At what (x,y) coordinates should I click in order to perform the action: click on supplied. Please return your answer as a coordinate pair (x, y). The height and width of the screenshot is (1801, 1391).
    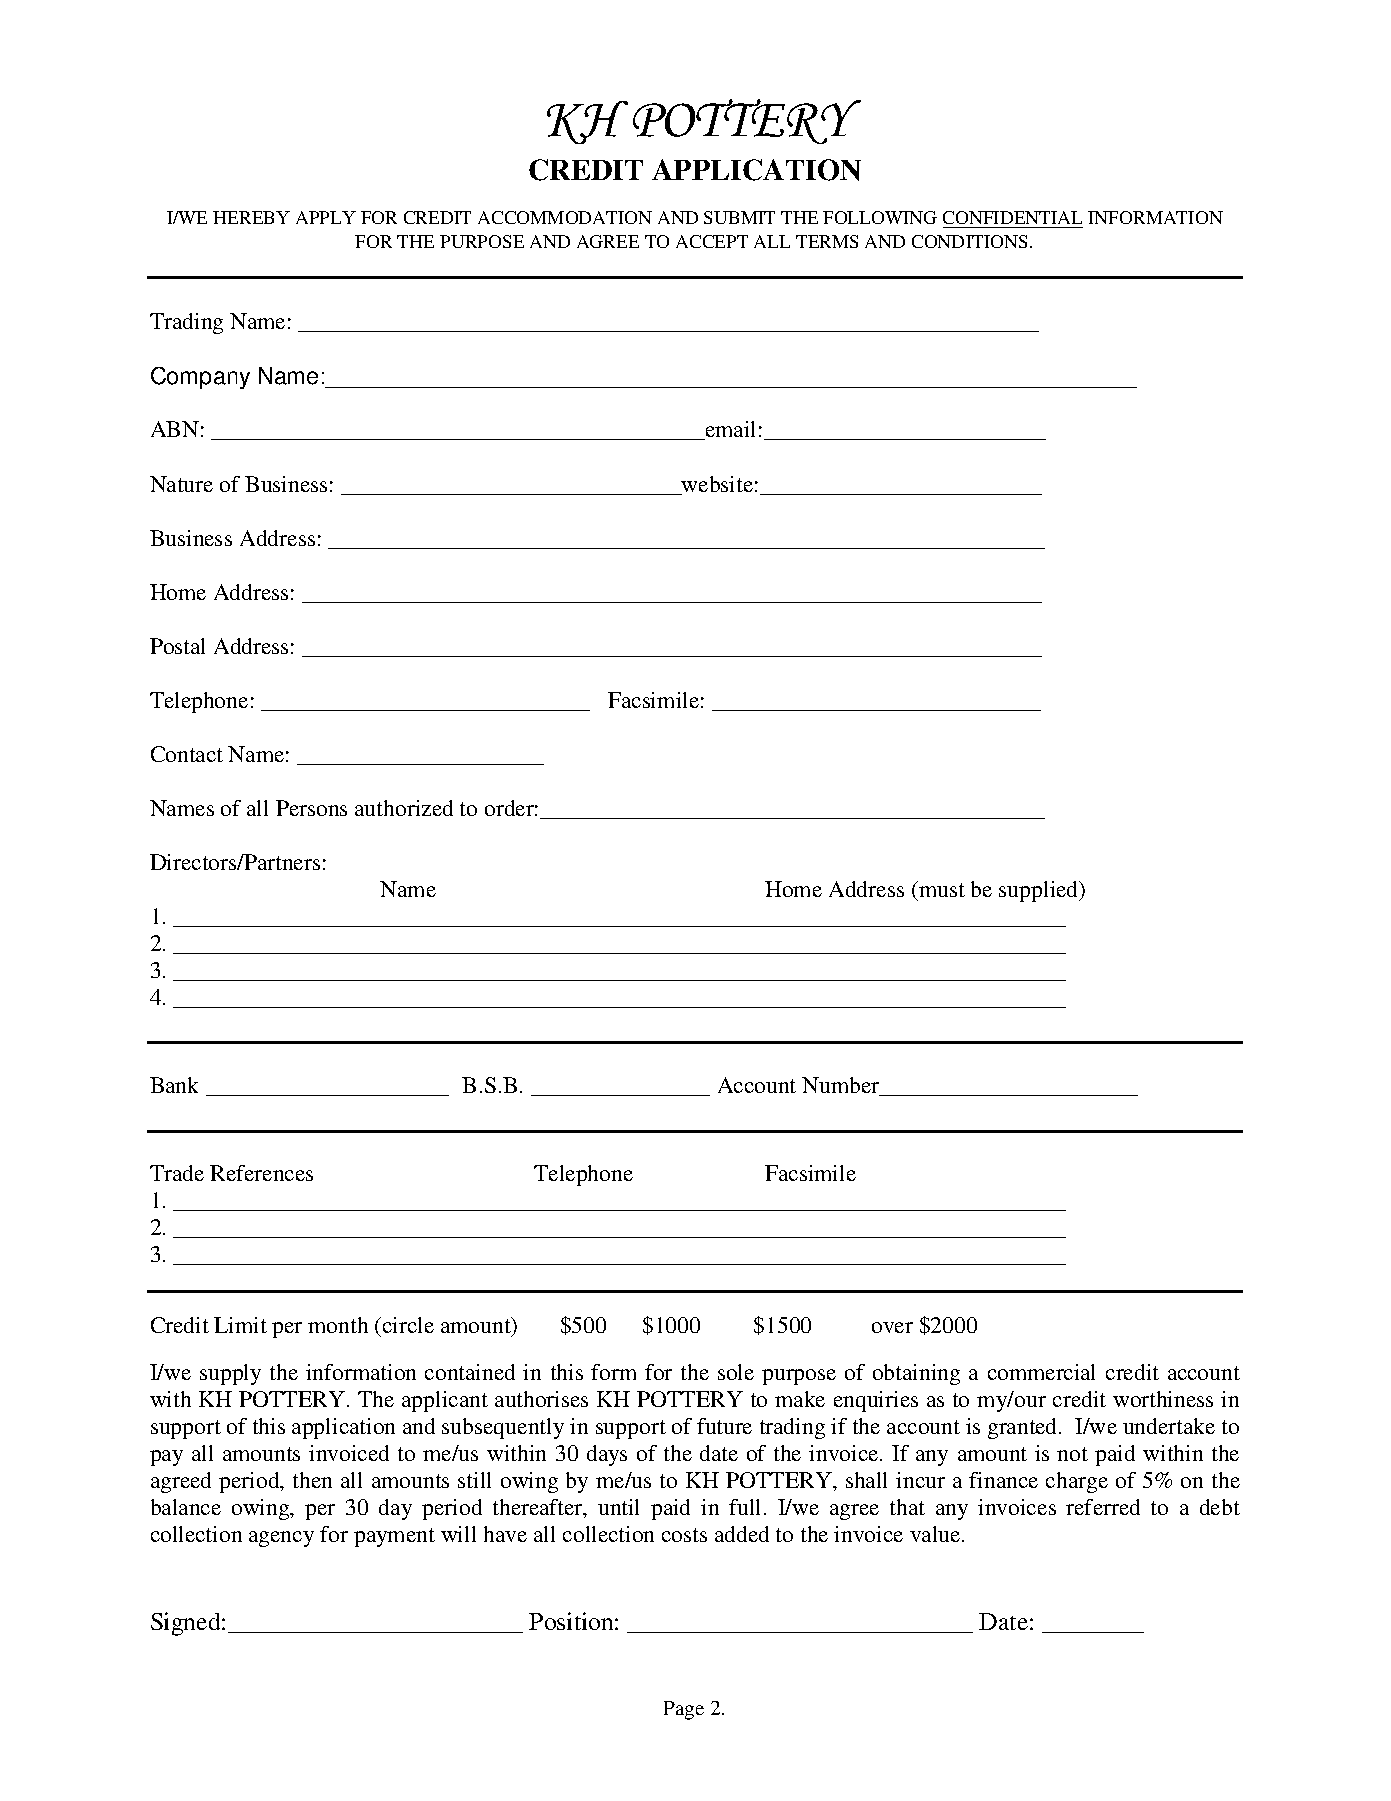
    Looking at the image, I should click on (1040, 891).
